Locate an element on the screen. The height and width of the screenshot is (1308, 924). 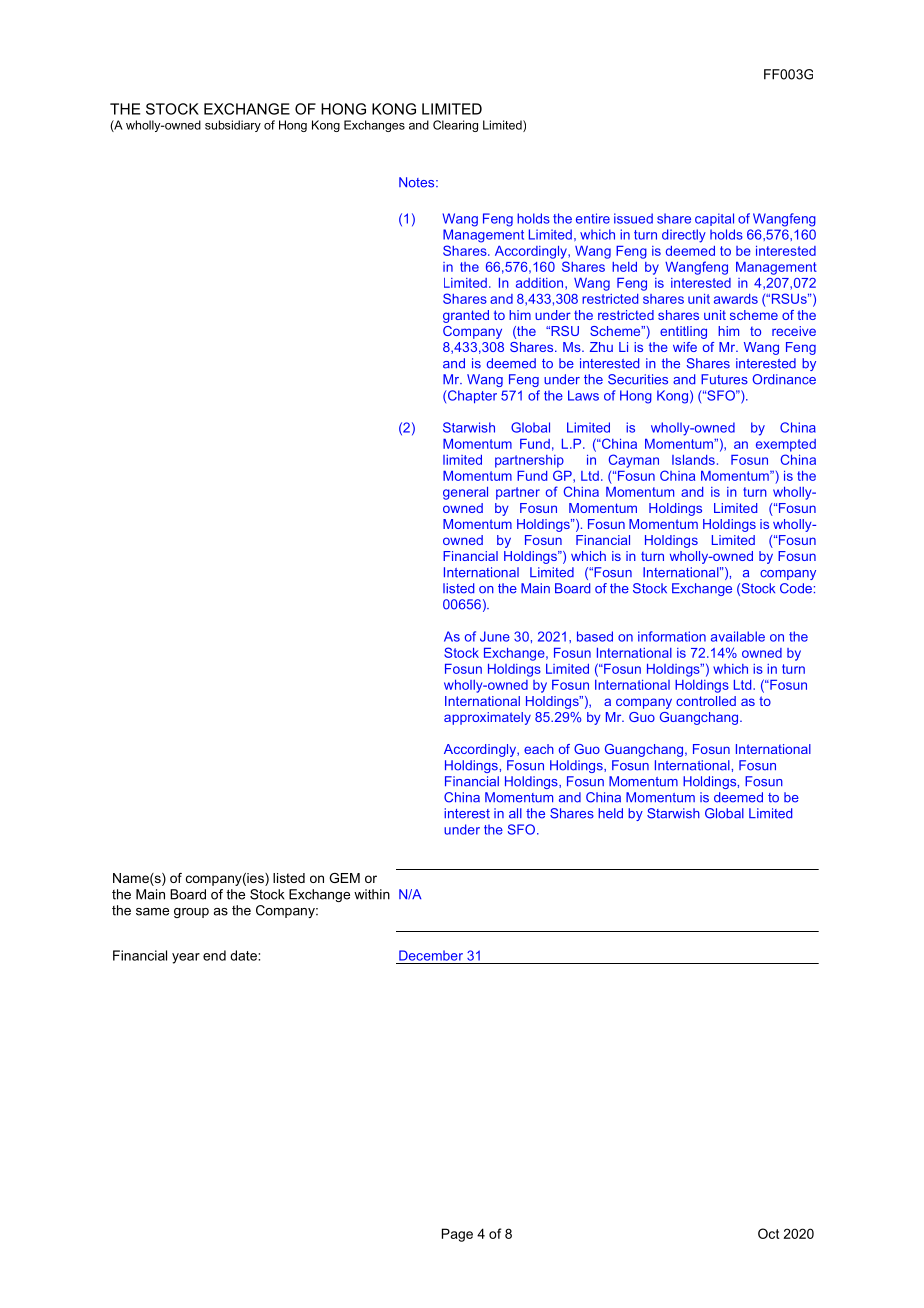
Page is located at coordinates (457, 1235).
